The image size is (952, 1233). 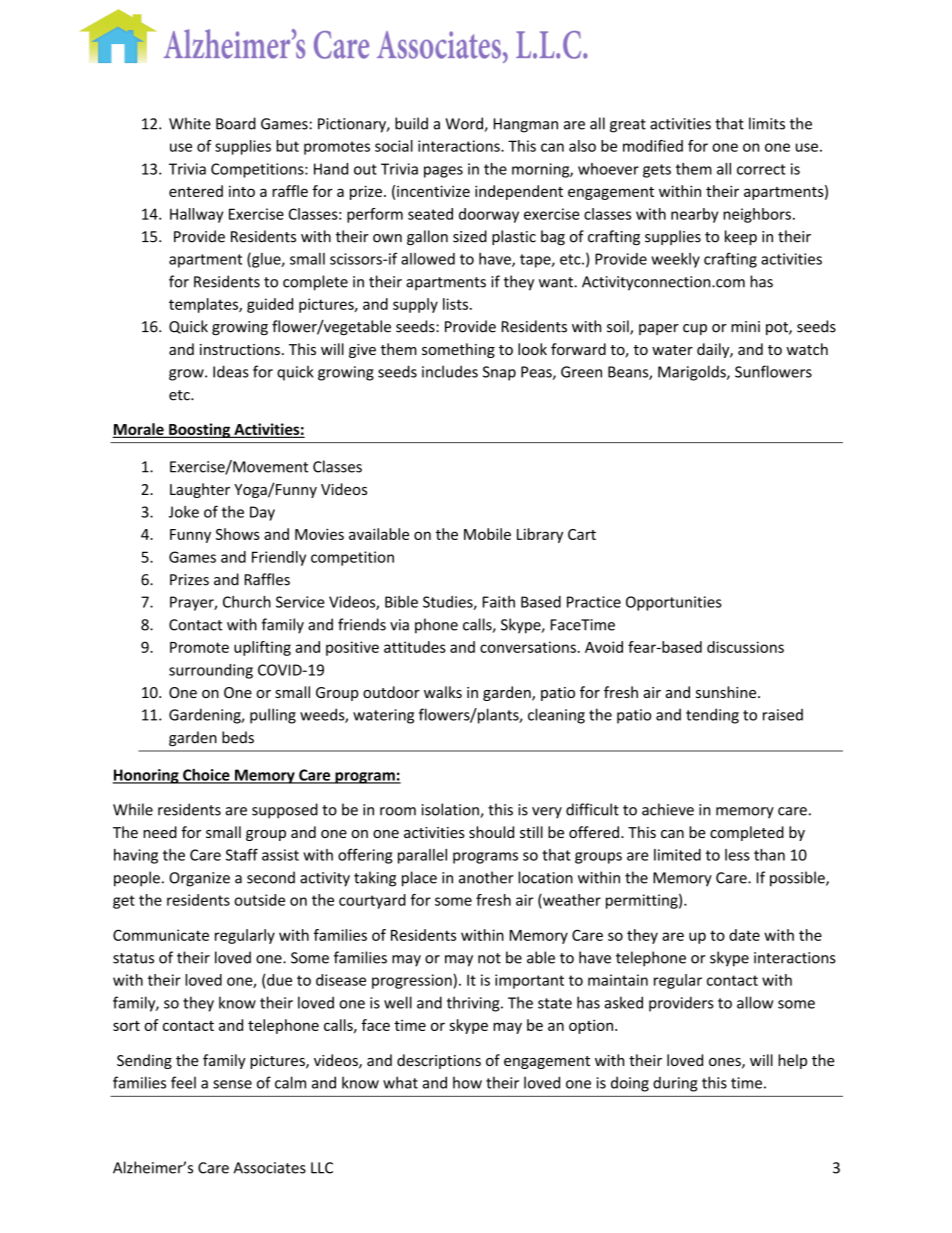 What do you see at coordinates (443, 172) in the screenshot?
I see `pages` at bounding box center [443, 172].
